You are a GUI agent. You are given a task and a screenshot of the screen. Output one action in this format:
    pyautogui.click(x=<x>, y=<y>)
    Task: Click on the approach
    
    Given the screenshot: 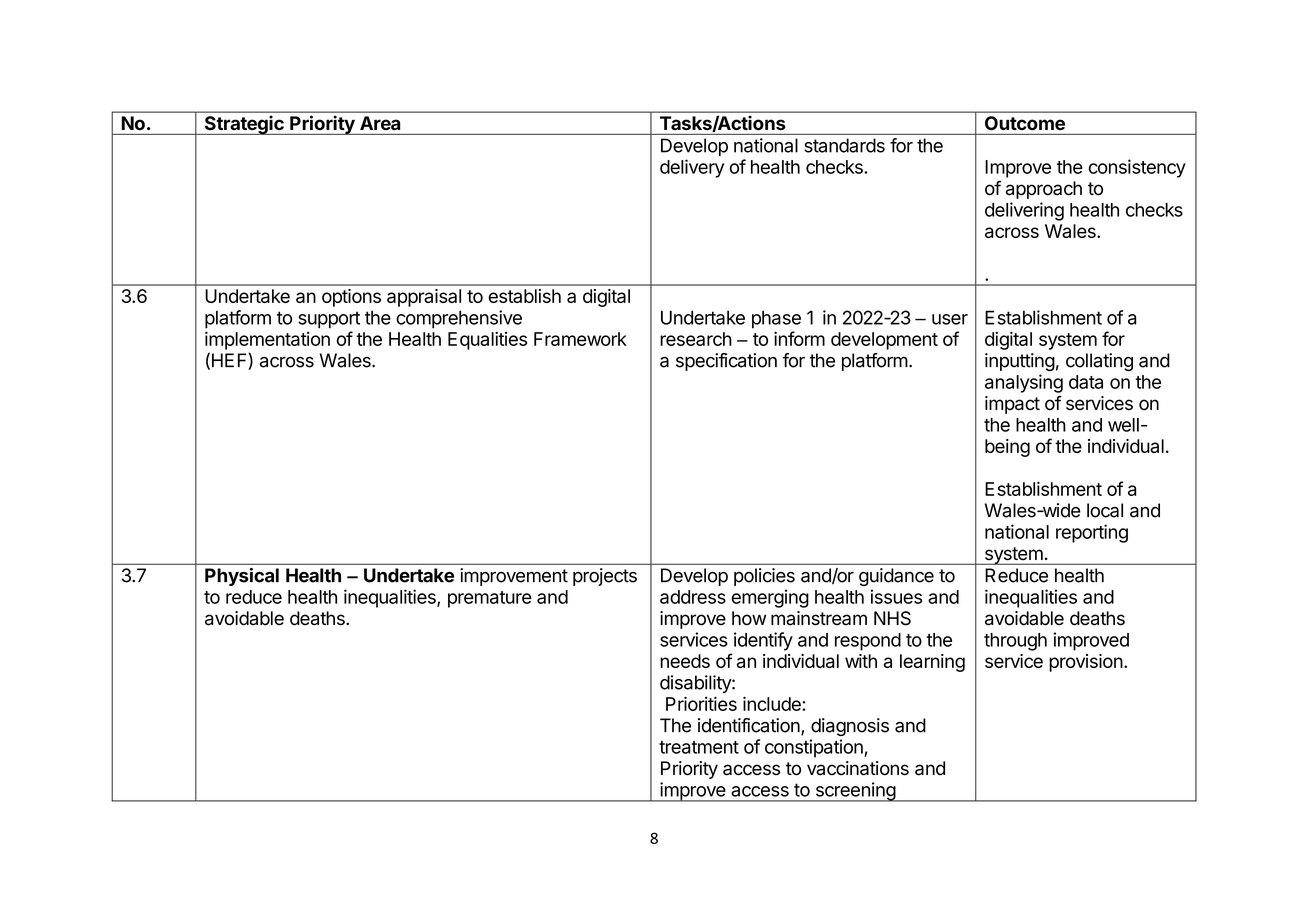 What is the action you would take?
    pyautogui.click(x=1044, y=190)
